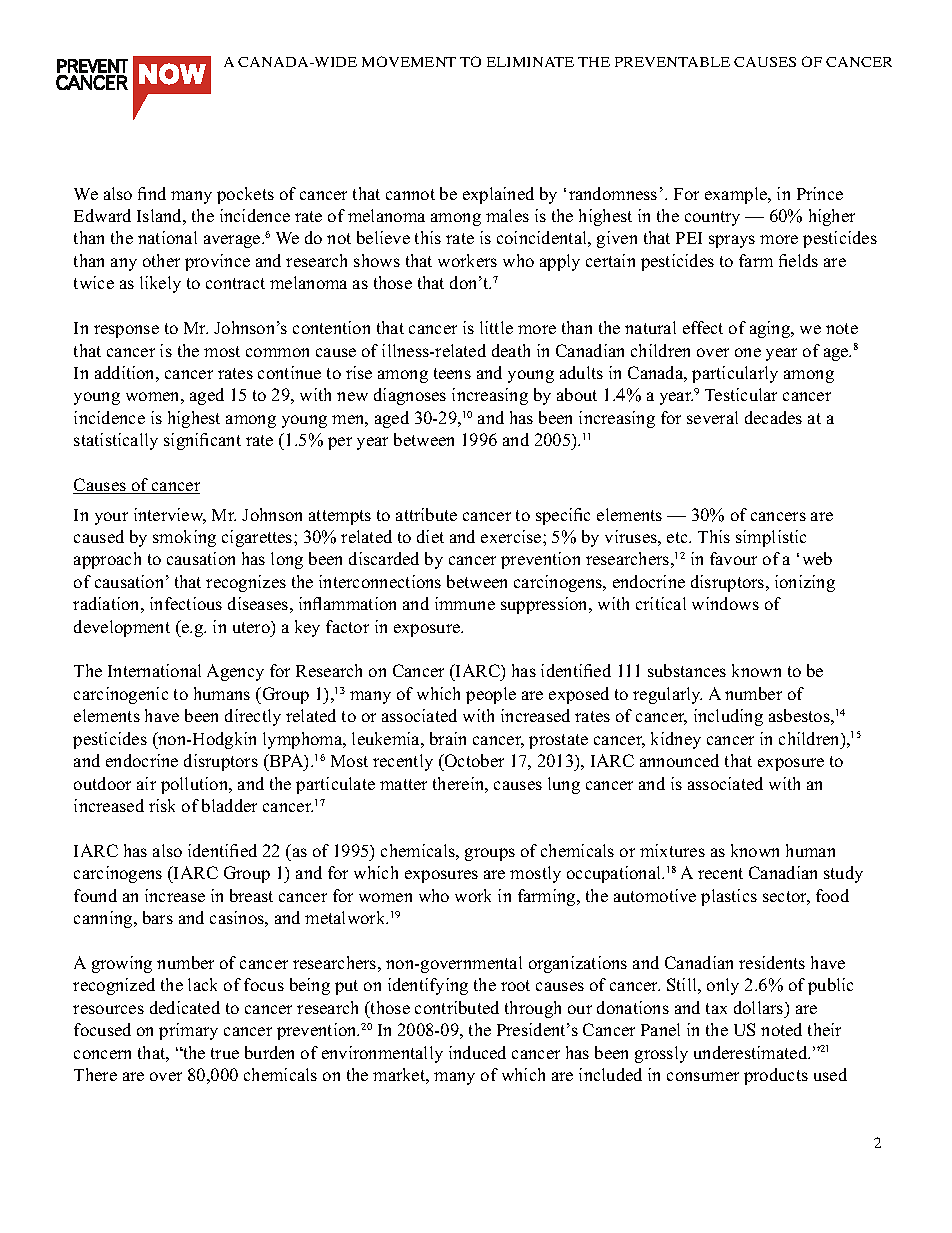  Describe the element at coordinates (152, 193) in the image. I see `find` at that location.
